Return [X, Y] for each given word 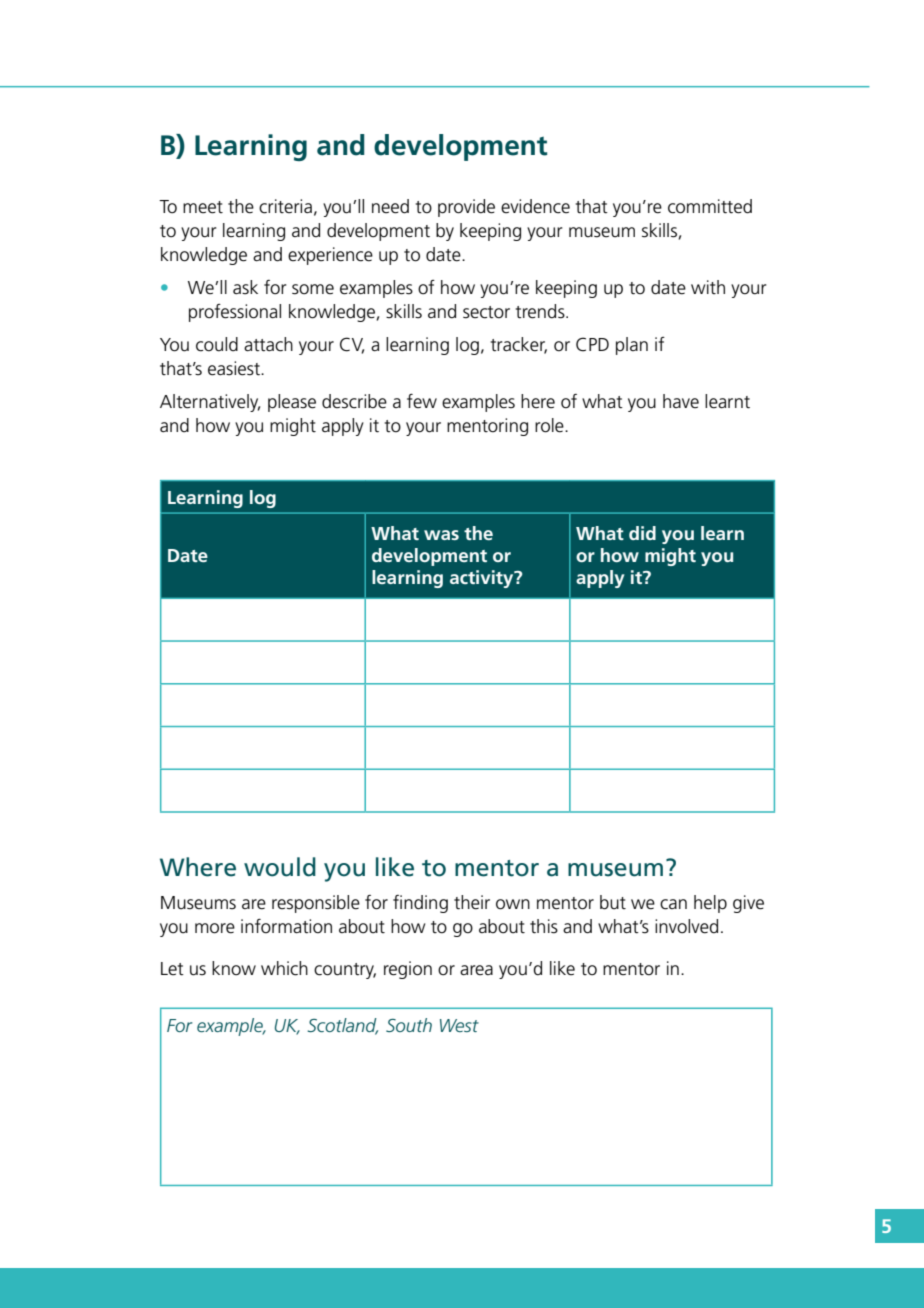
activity [483, 579]
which [284, 968]
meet [203, 207]
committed [710, 206]
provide [466, 208]
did [642, 533]
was [441, 535]
